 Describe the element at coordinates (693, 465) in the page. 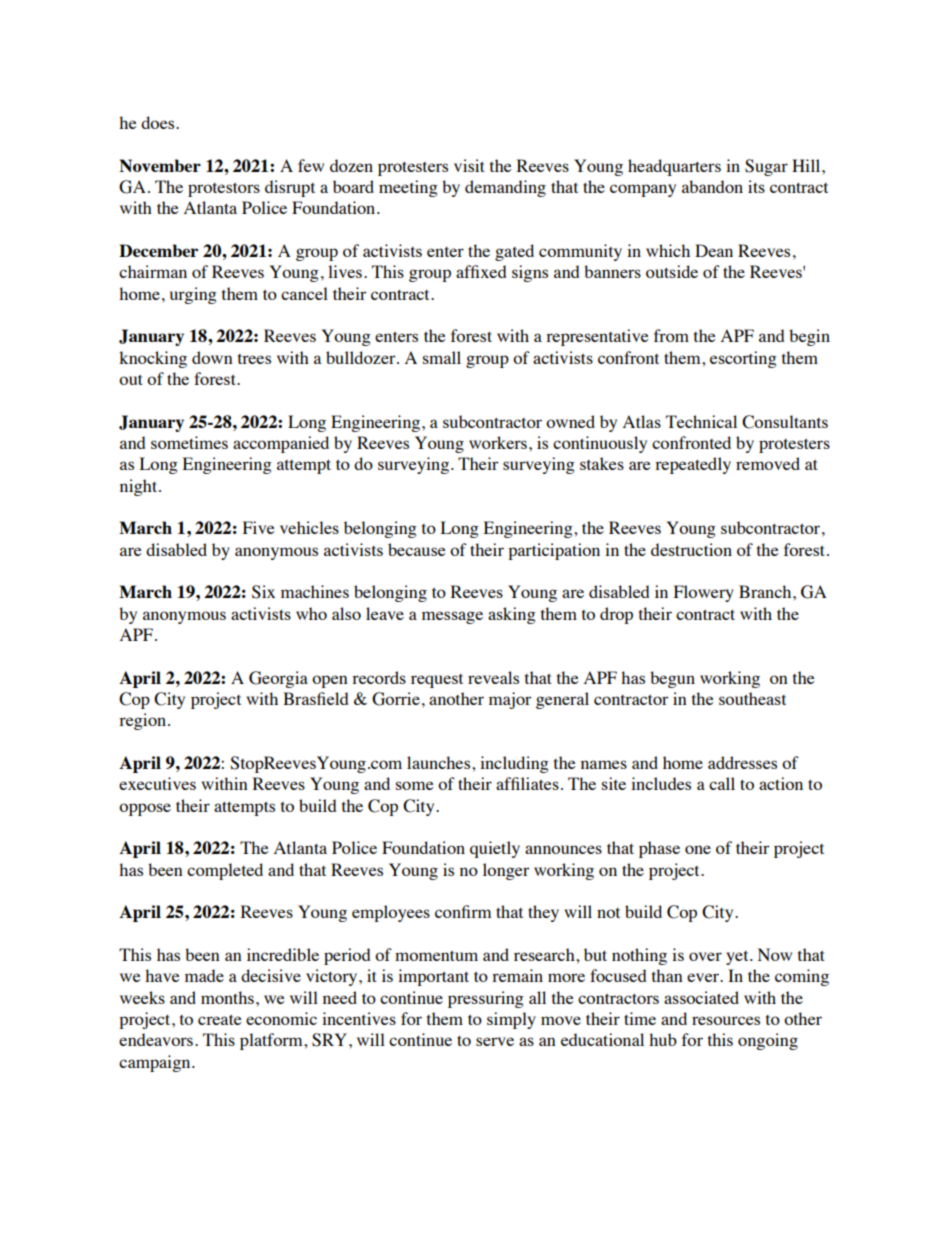

I see `repeatedly` at that location.
